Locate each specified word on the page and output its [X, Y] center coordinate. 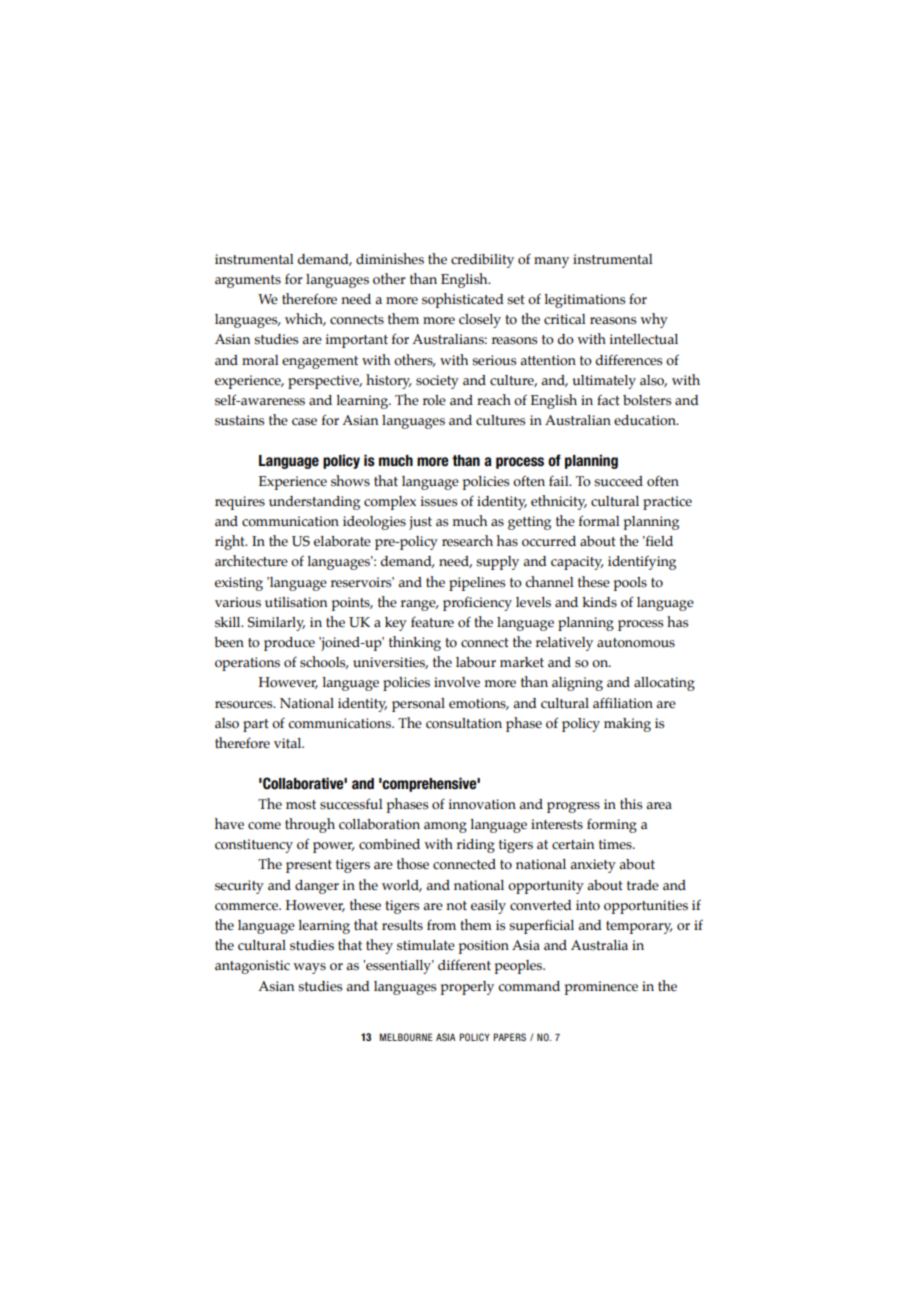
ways [309, 968]
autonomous [636, 643]
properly [467, 988]
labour [476, 662]
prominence [601, 988]
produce [289, 644]
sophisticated [463, 300]
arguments [248, 281]
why [654, 320]
